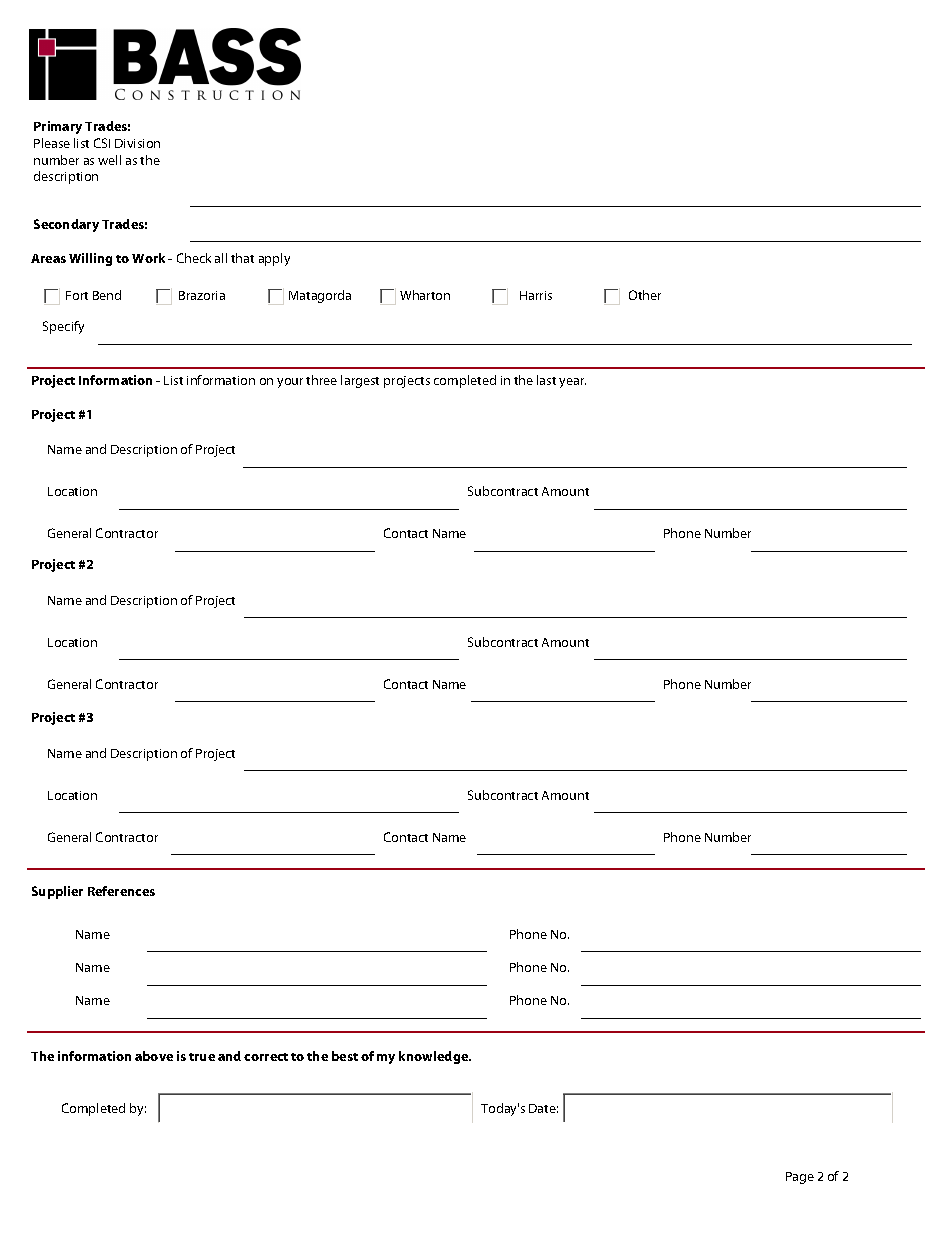  Describe the element at coordinates (800, 1178) in the screenshot. I see `Page` at that location.
